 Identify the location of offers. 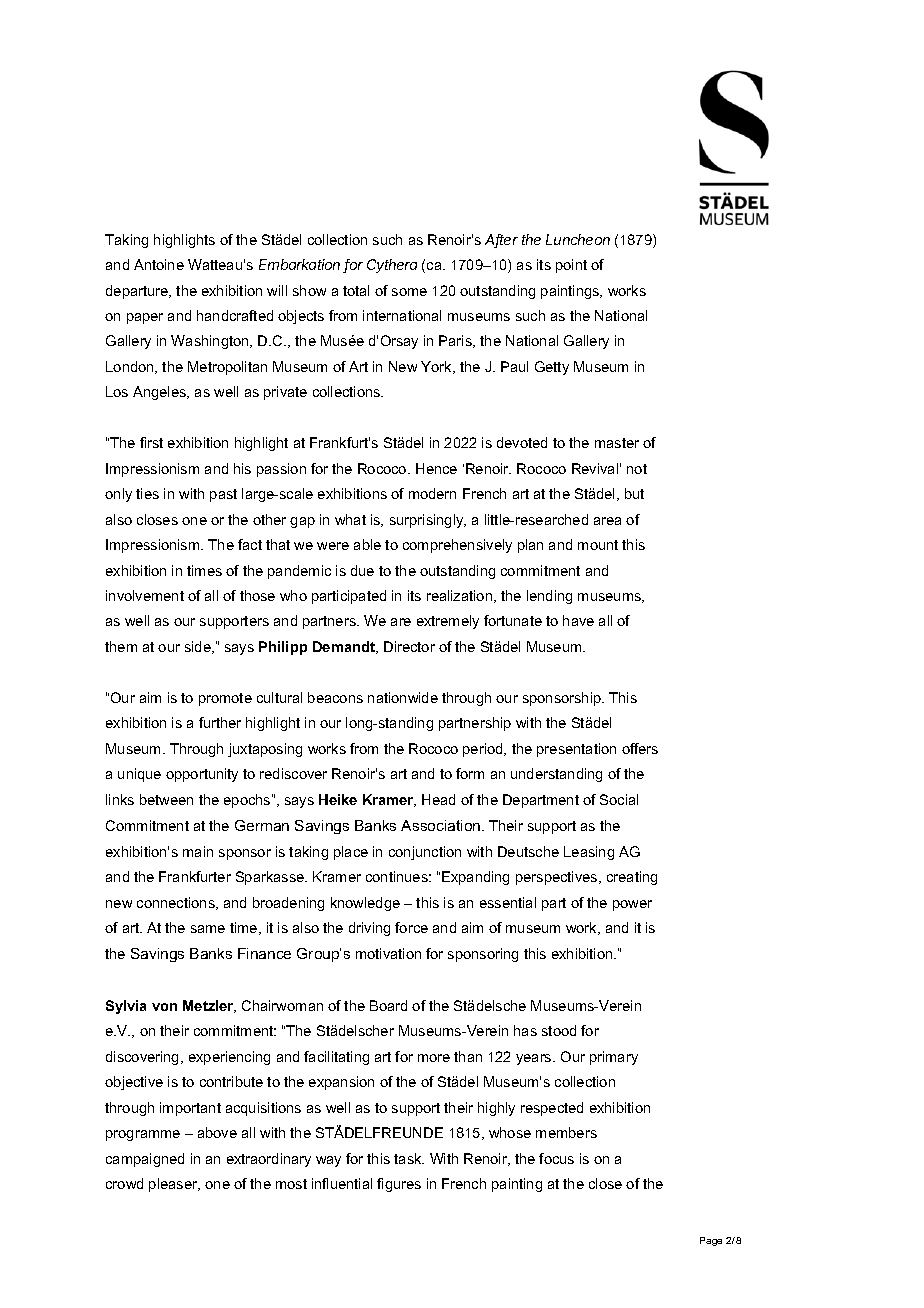
(640, 748).
